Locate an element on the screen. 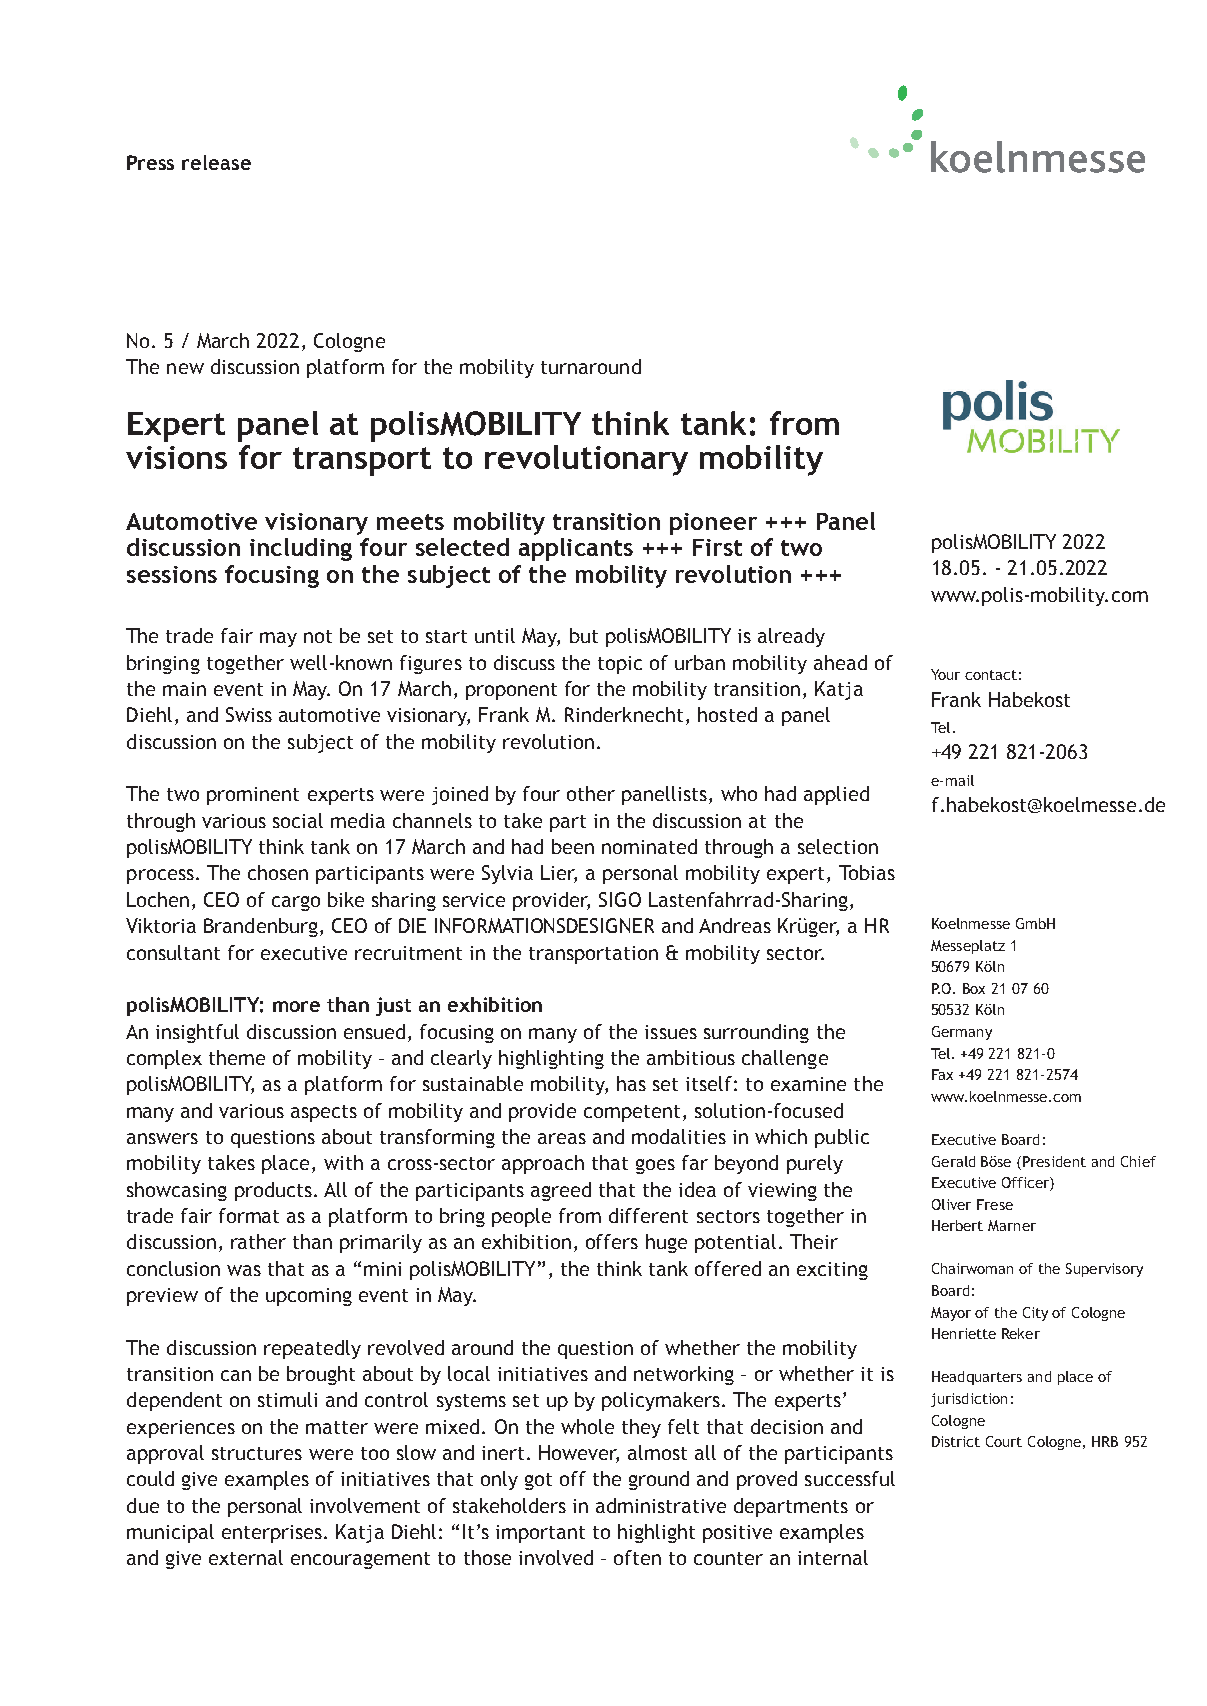 This screenshot has height=1706, width=1207. has is located at coordinates (631, 1083).
